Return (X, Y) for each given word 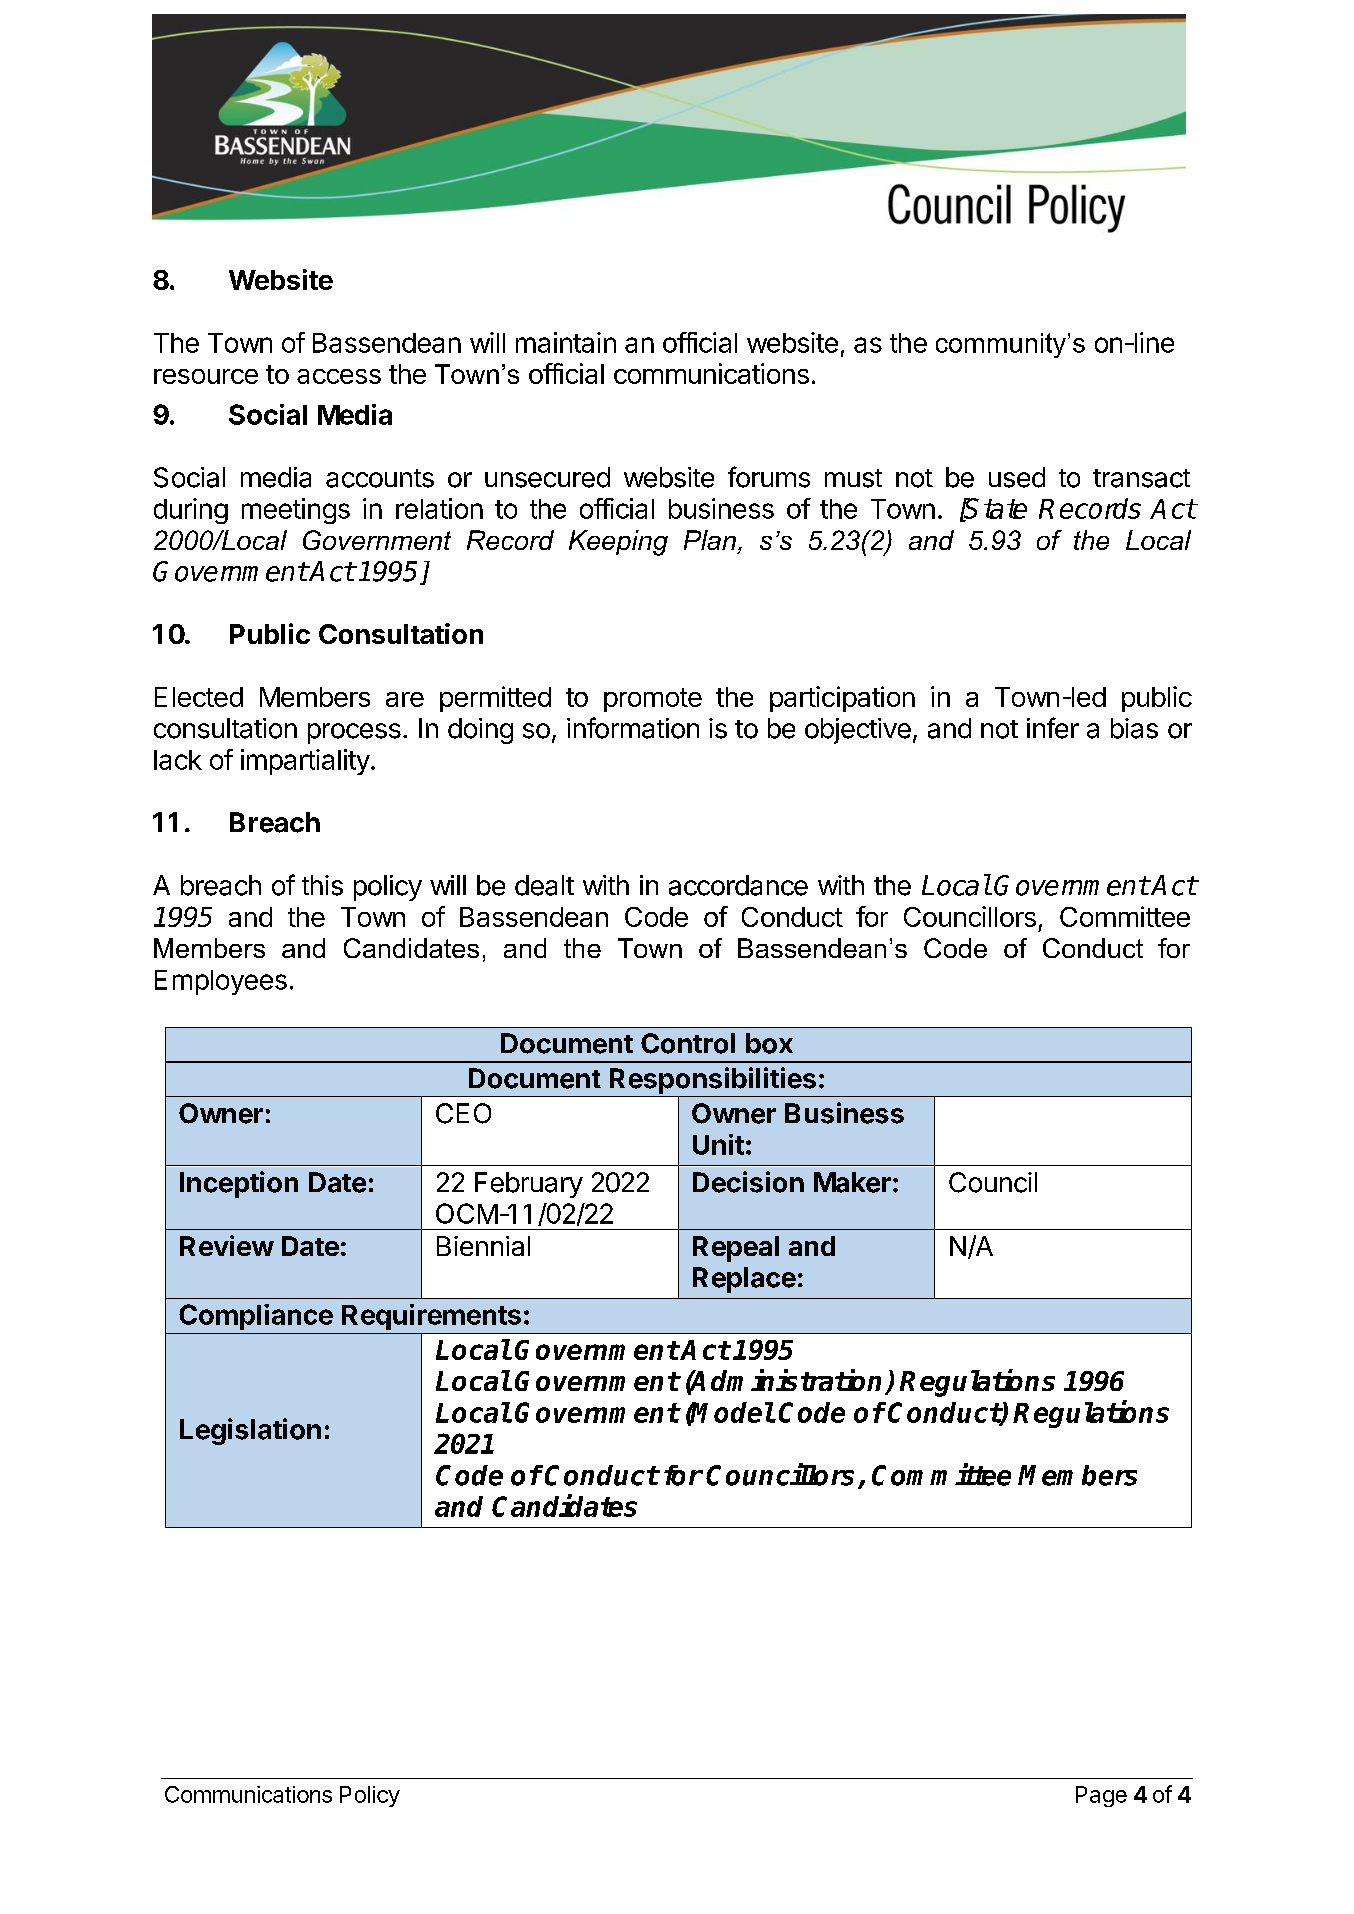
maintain (566, 342)
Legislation (250, 1431)
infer (1053, 728)
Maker (852, 1182)
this (322, 885)
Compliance (256, 1317)
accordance (738, 885)
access (339, 376)
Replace (744, 1280)
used (1017, 477)
